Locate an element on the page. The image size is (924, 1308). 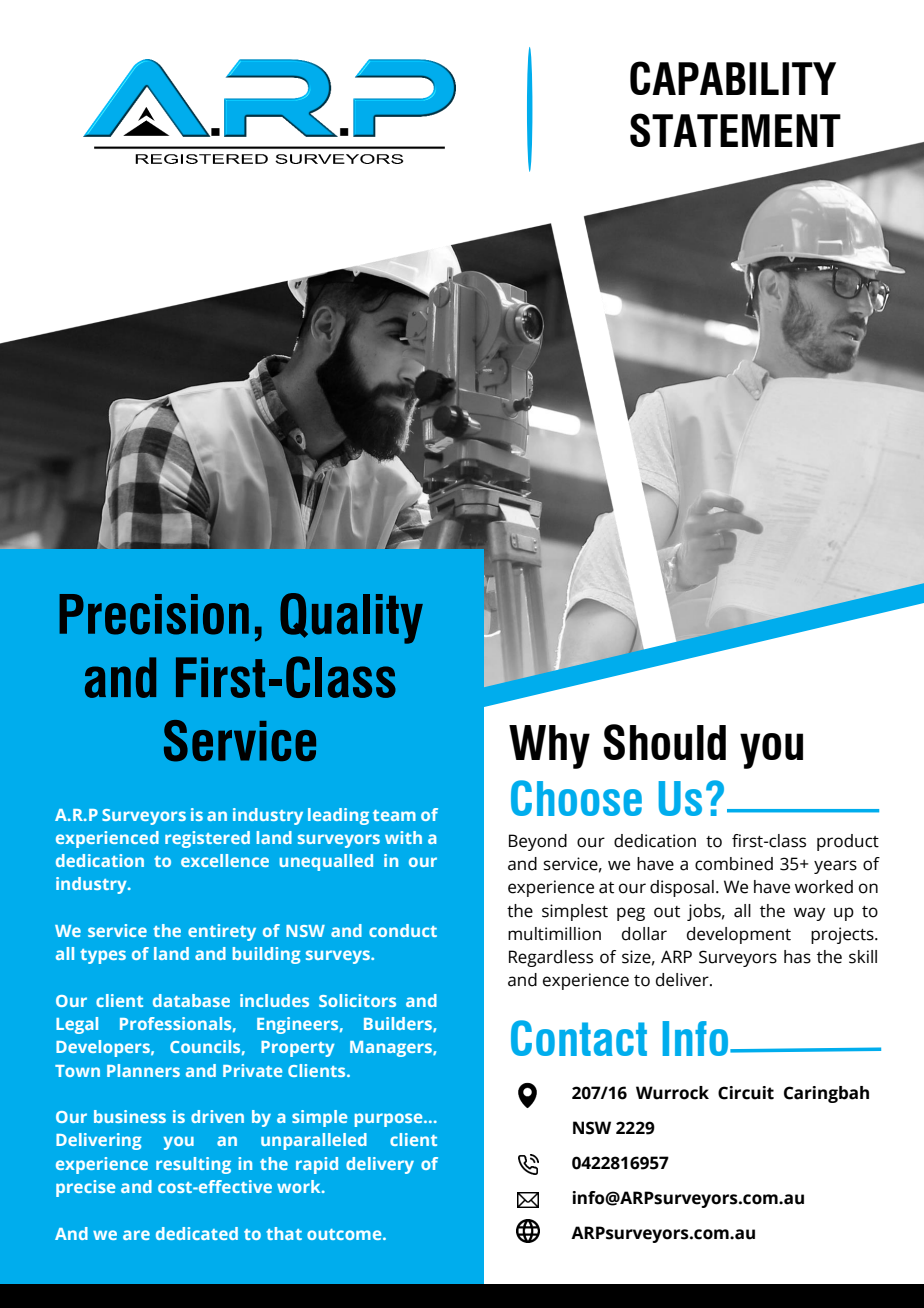
STATEMENT is located at coordinates (735, 130).
